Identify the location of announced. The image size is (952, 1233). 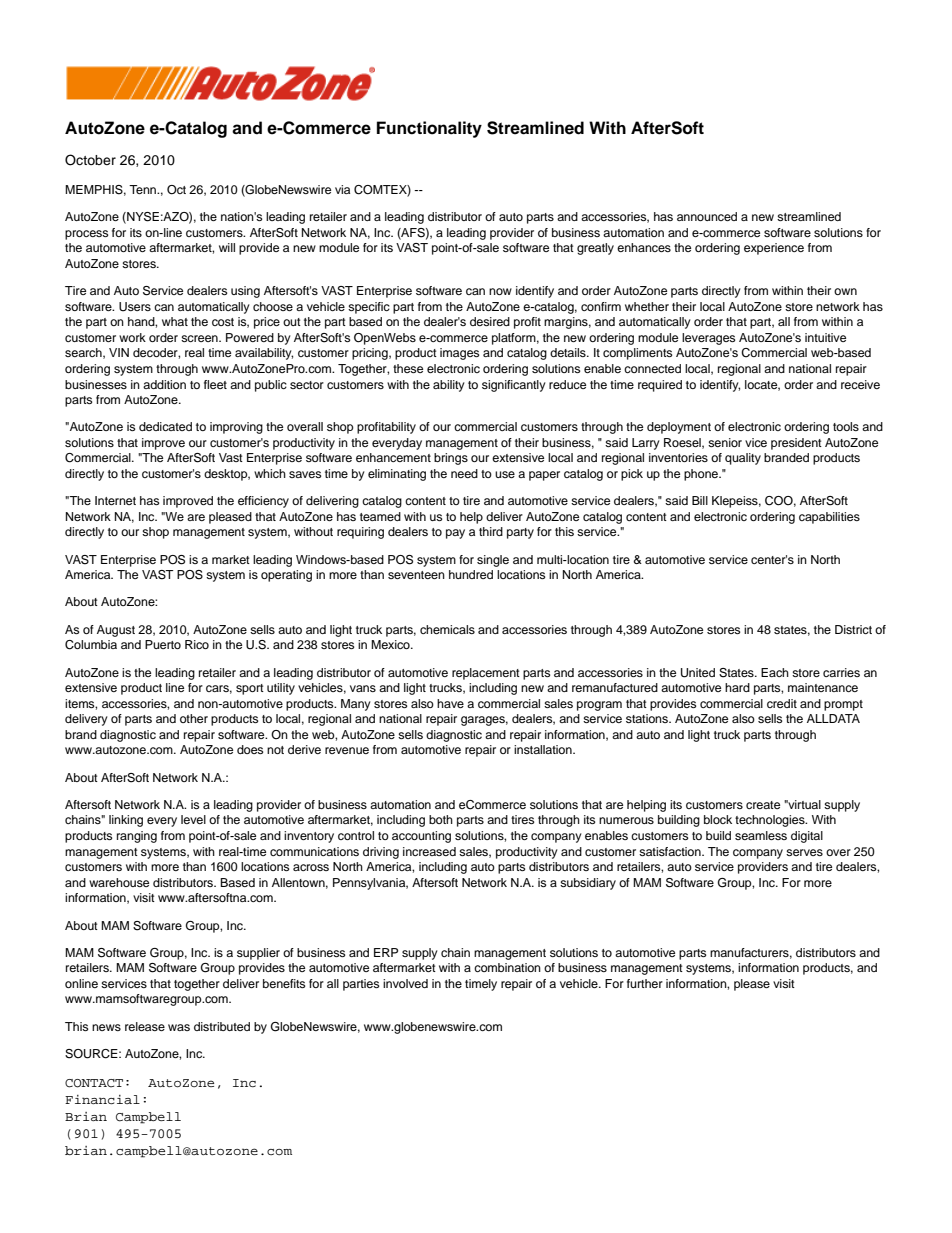
(707, 216).
